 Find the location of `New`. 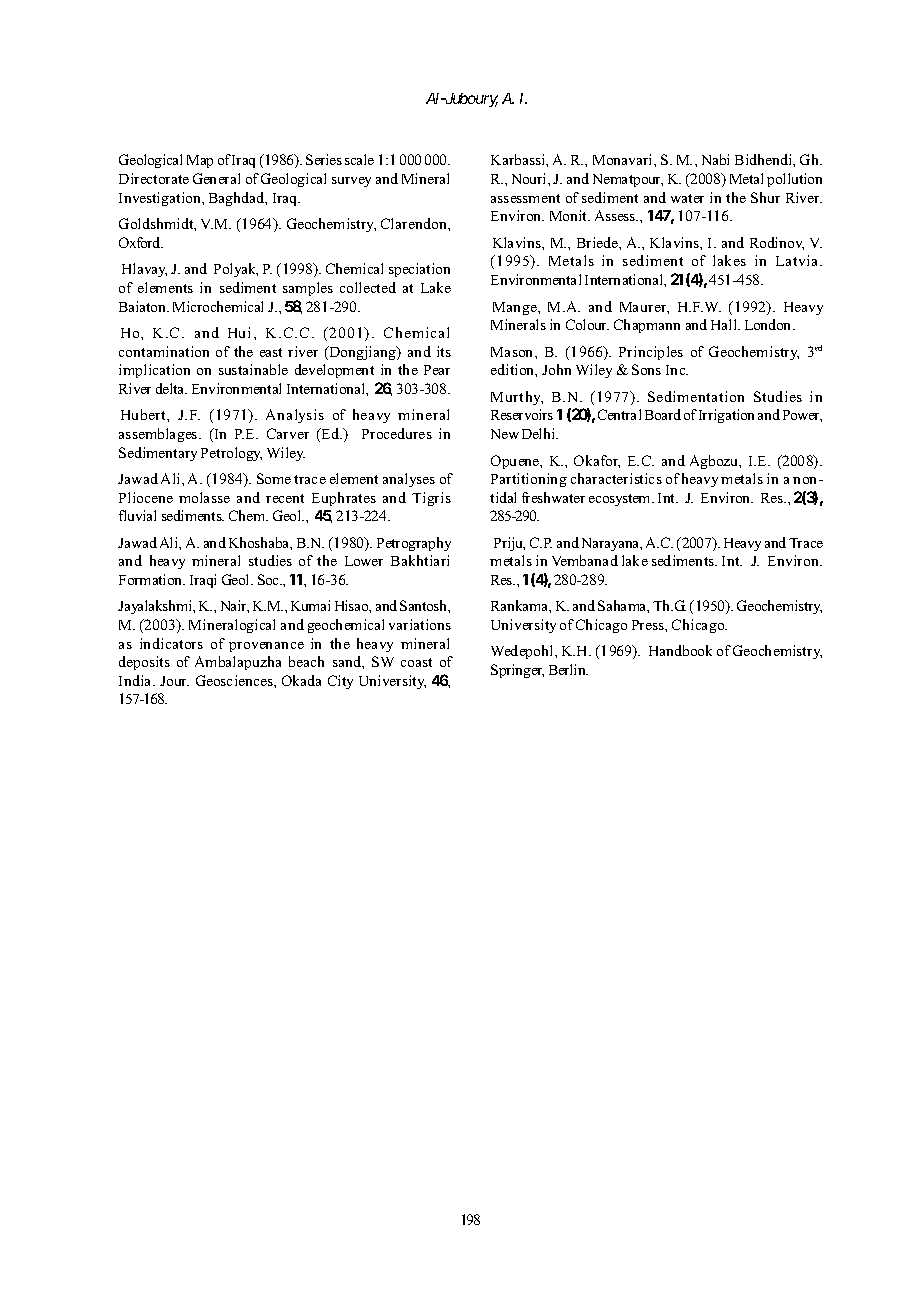

New is located at coordinates (505, 434).
